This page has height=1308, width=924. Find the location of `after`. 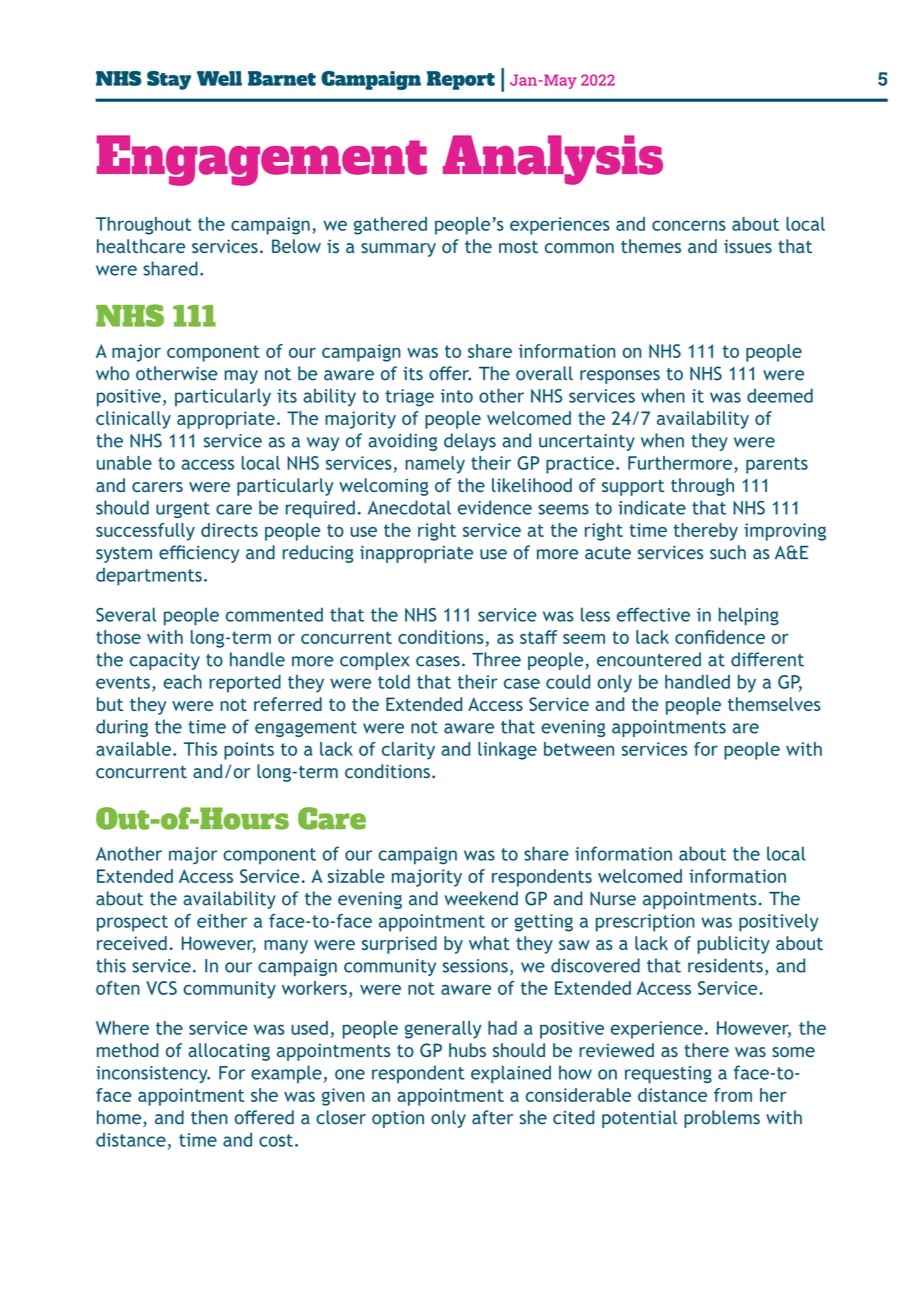

after is located at coordinates (492, 1117).
